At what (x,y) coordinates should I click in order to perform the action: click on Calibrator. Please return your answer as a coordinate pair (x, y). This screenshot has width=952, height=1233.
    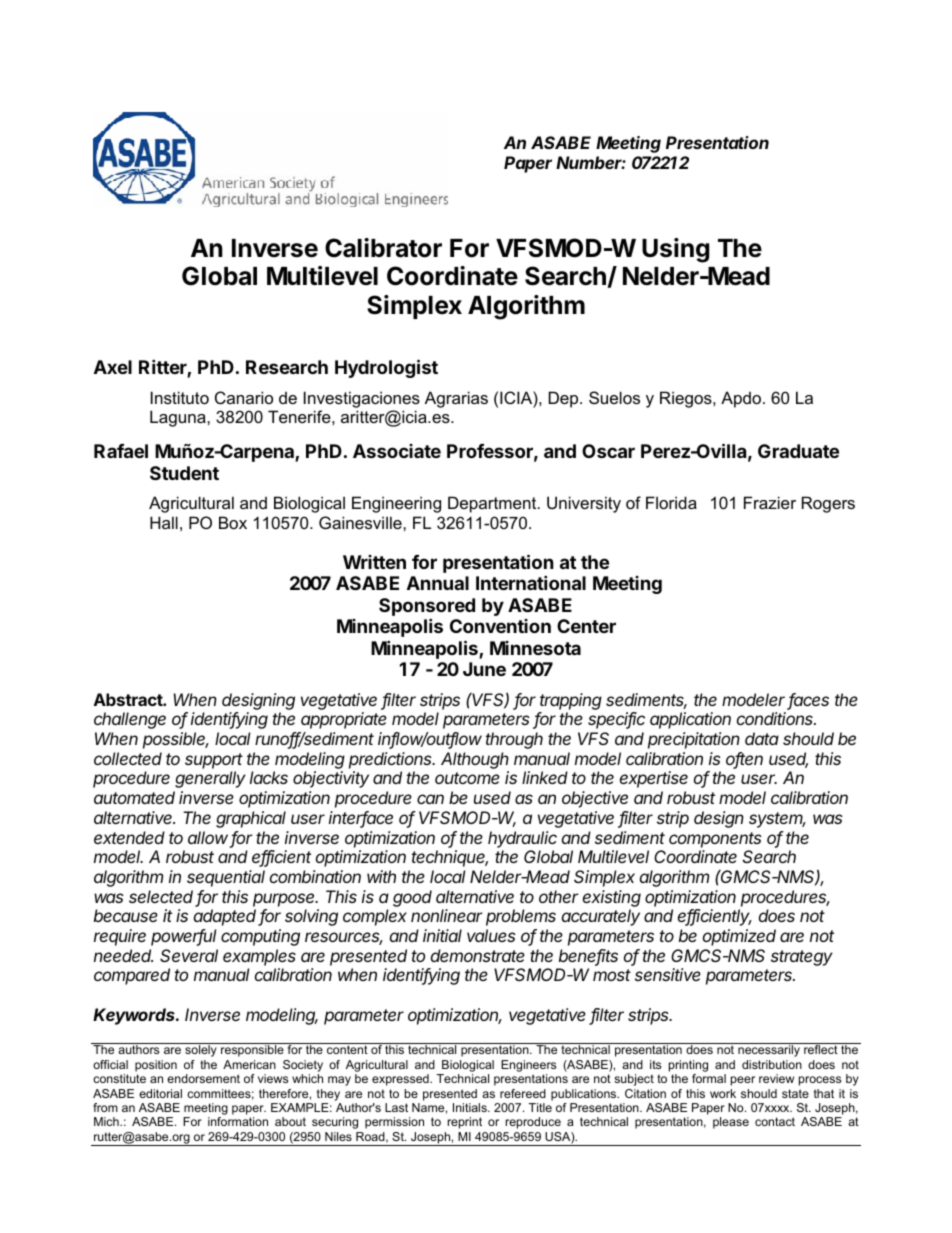
    Looking at the image, I should click on (383, 248).
